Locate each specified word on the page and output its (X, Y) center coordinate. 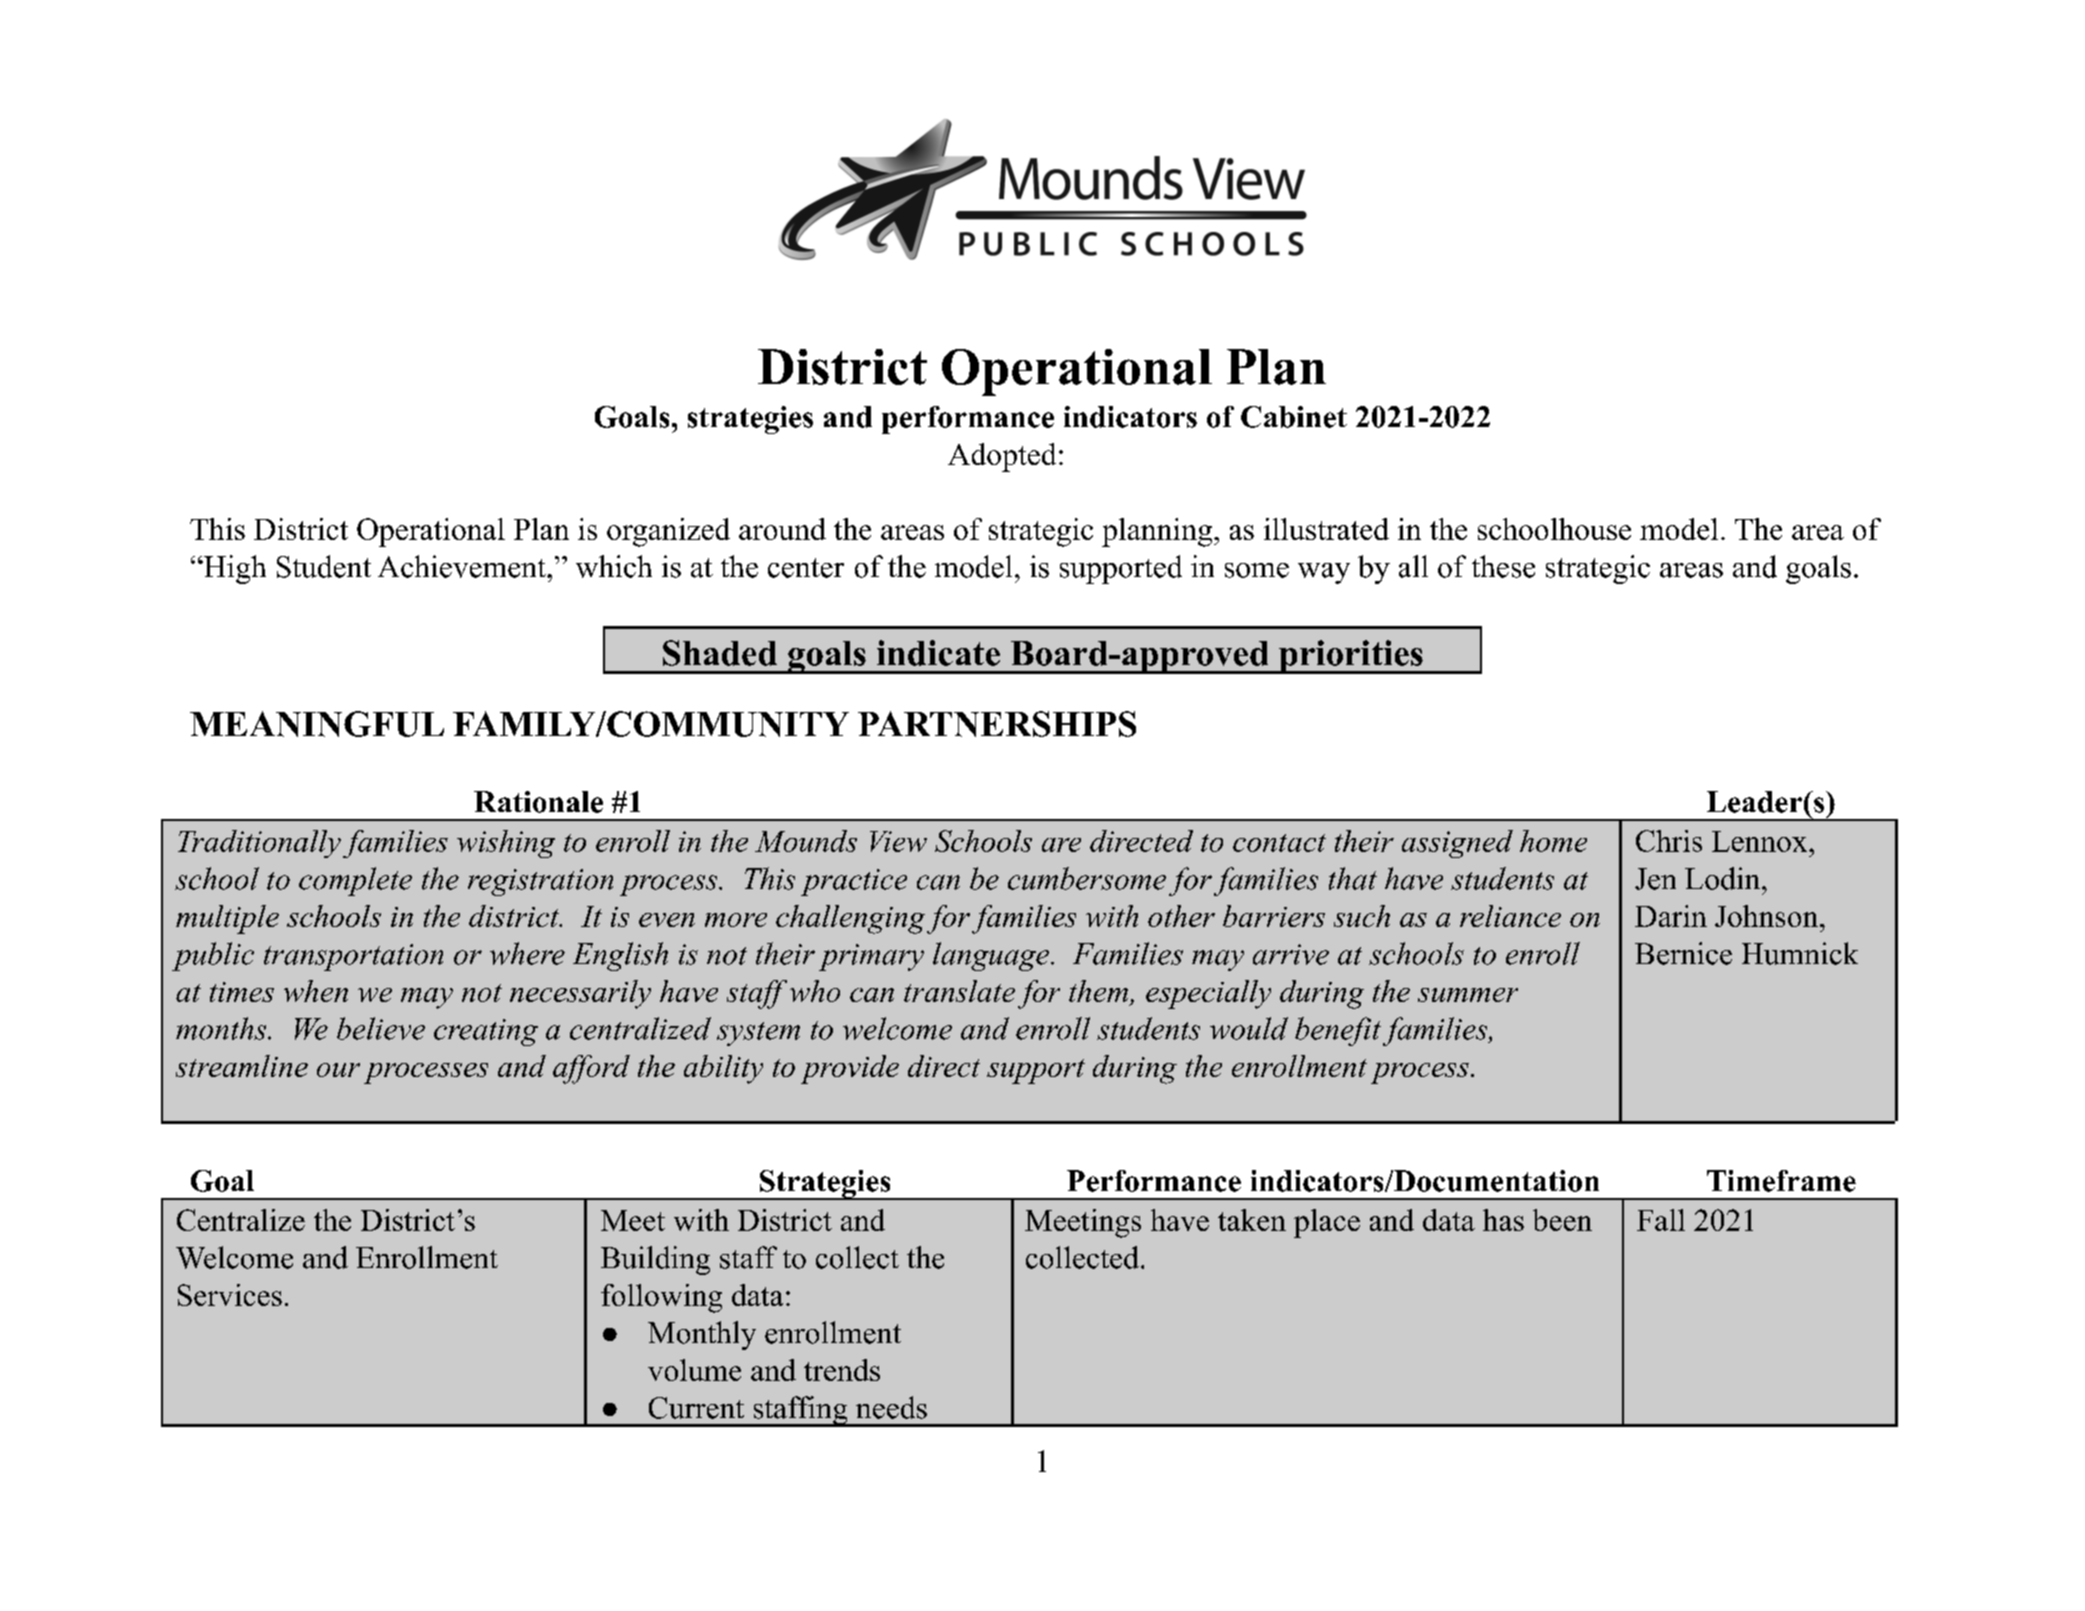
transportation (353, 957)
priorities (1351, 657)
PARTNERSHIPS (997, 724)
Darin (1671, 916)
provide (850, 1069)
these (1503, 566)
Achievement (463, 566)
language (991, 956)
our (338, 1070)
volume (694, 1370)
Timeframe (1781, 1181)
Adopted (1002, 457)
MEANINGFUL (317, 724)
